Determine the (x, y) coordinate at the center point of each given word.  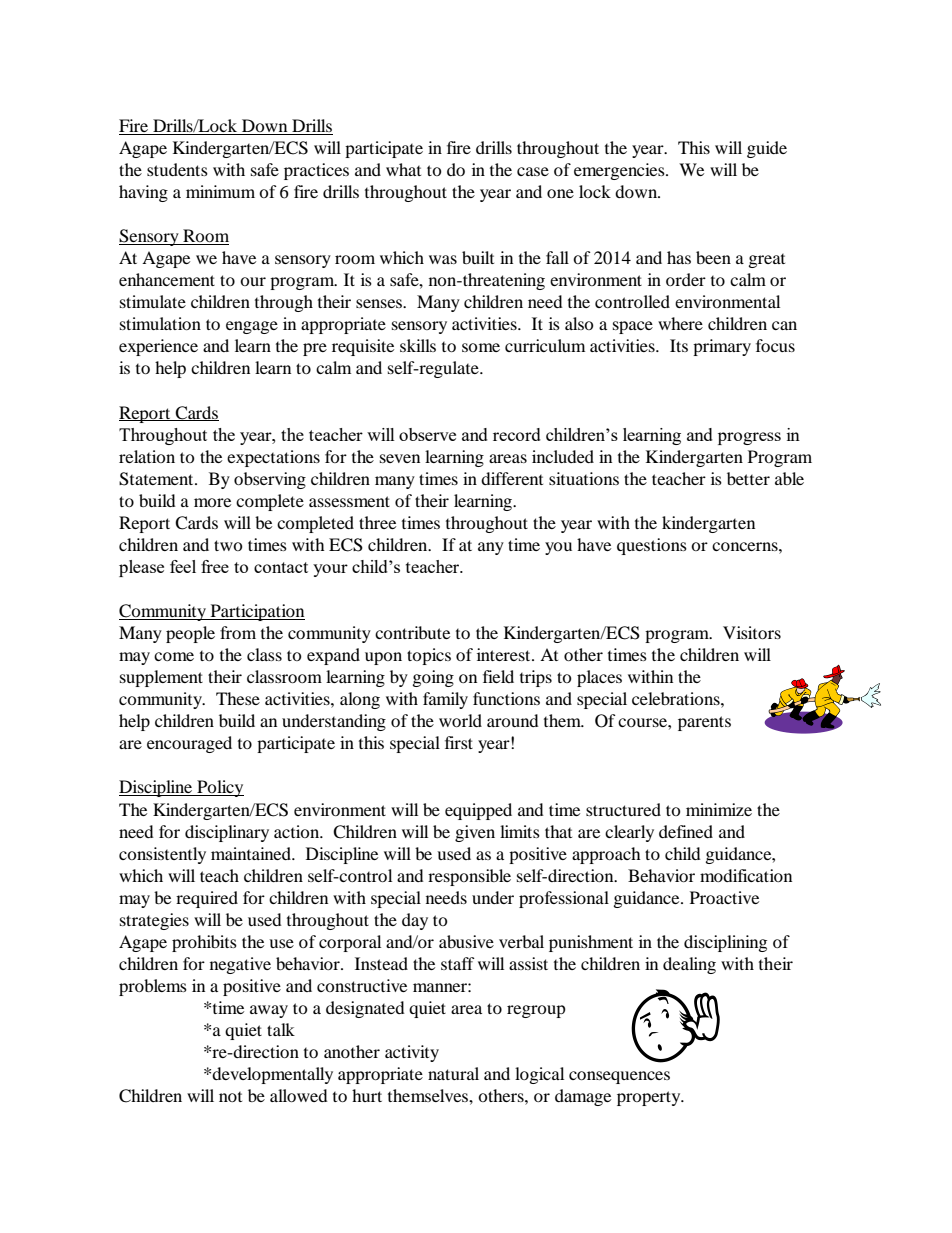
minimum (220, 191)
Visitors (752, 632)
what (403, 169)
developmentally (272, 1075)
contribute (412, 632)
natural (453, 1073)
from (238, 632)
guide (767, 149)
